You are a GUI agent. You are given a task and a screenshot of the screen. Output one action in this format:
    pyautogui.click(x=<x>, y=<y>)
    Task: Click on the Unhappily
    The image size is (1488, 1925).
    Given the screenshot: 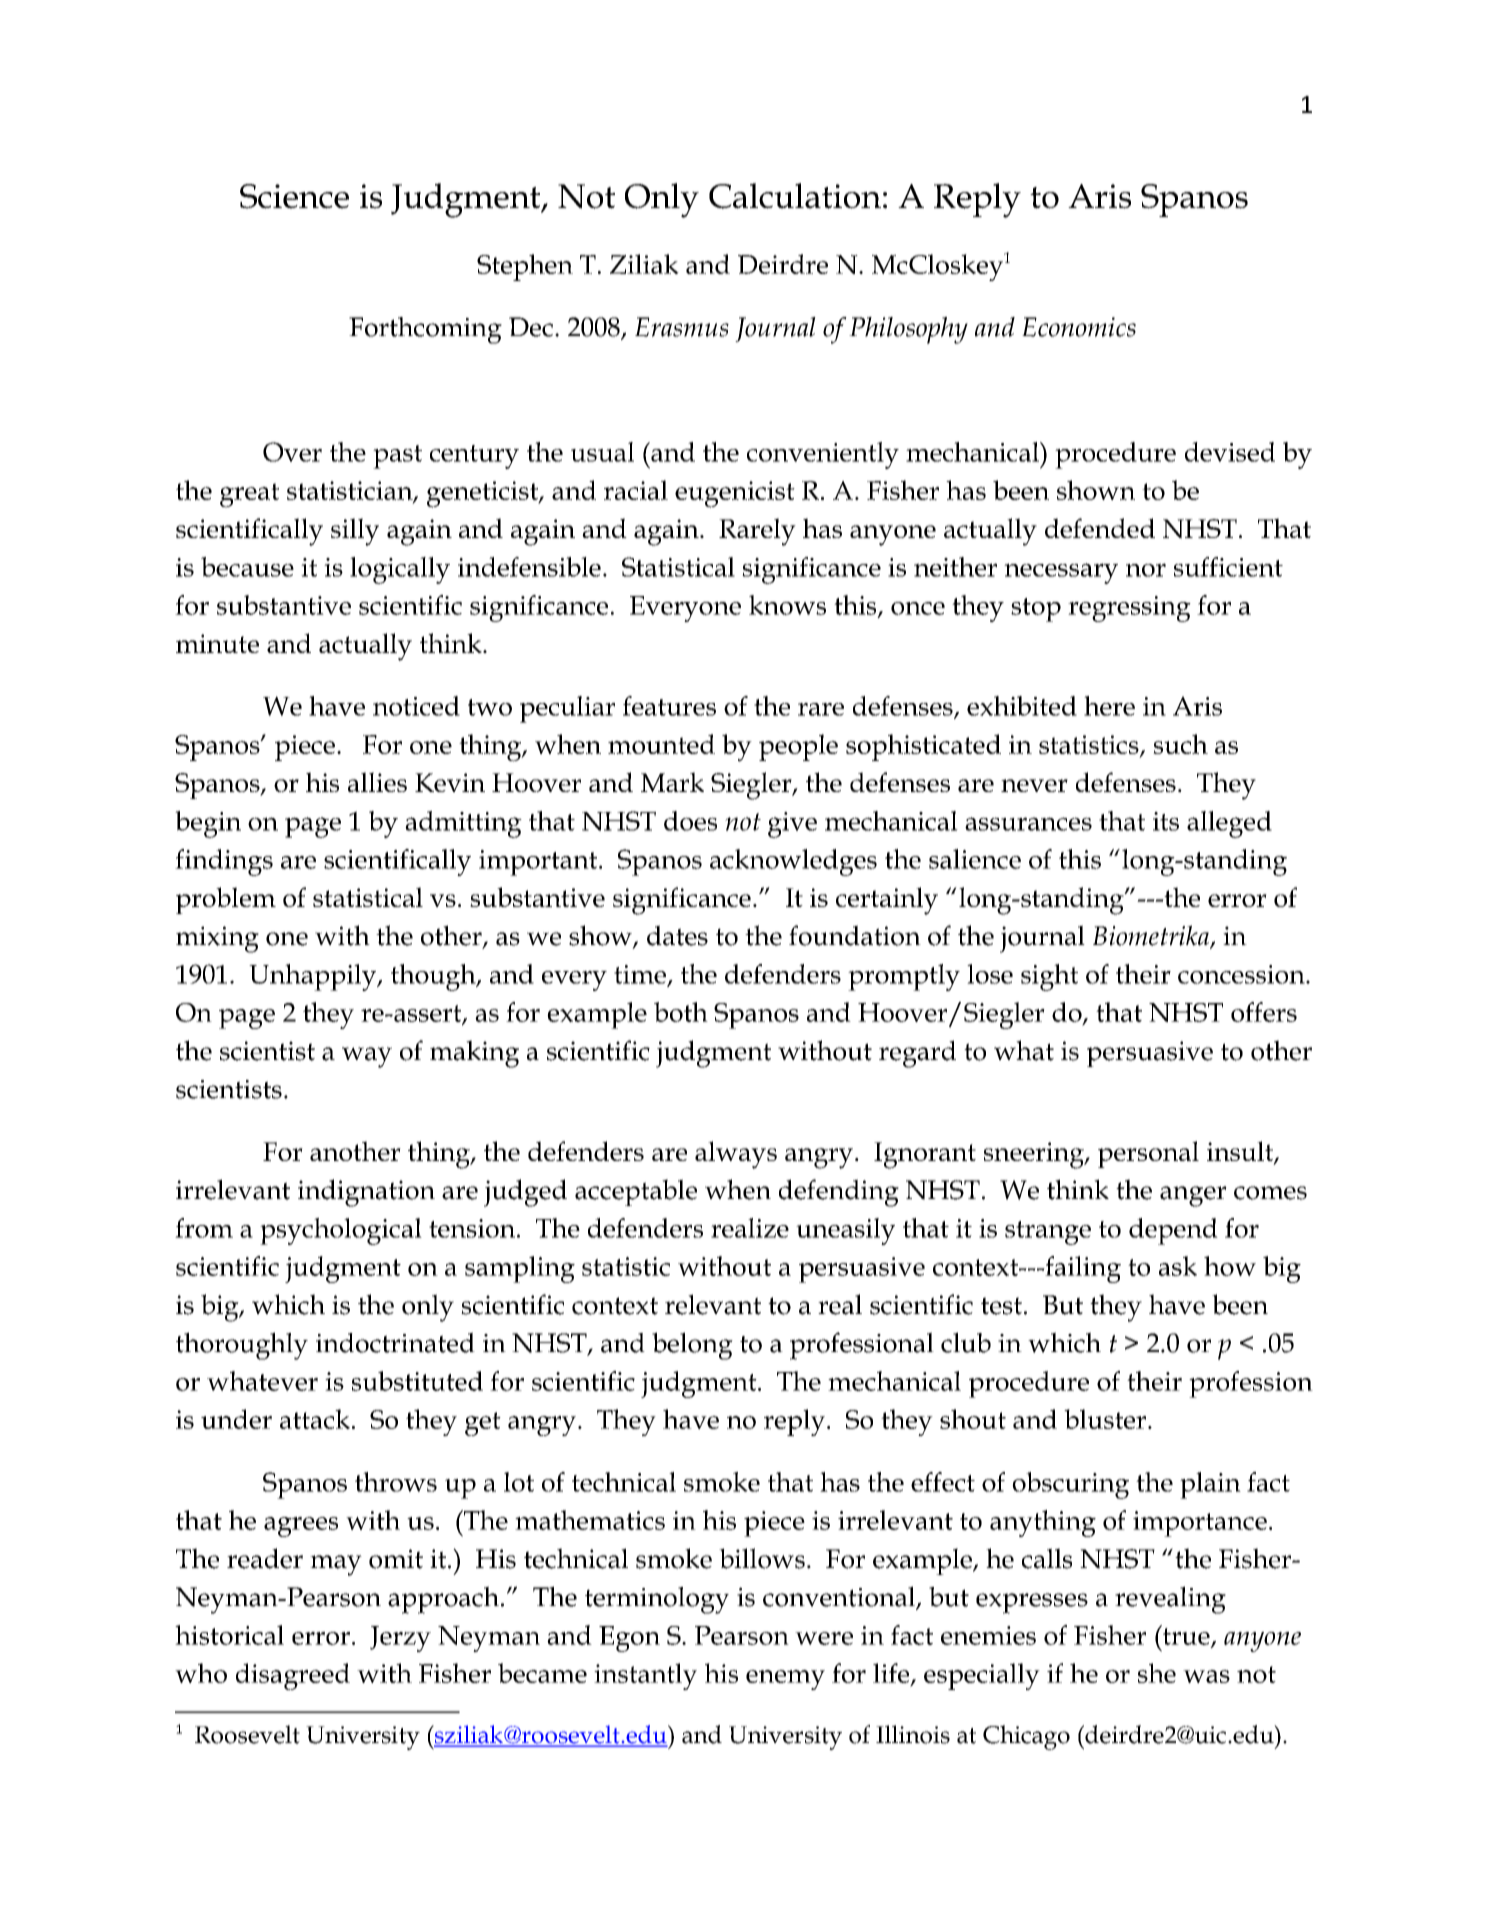 What is the action you would take?
    pyautogui.click(x=314, y=977)
